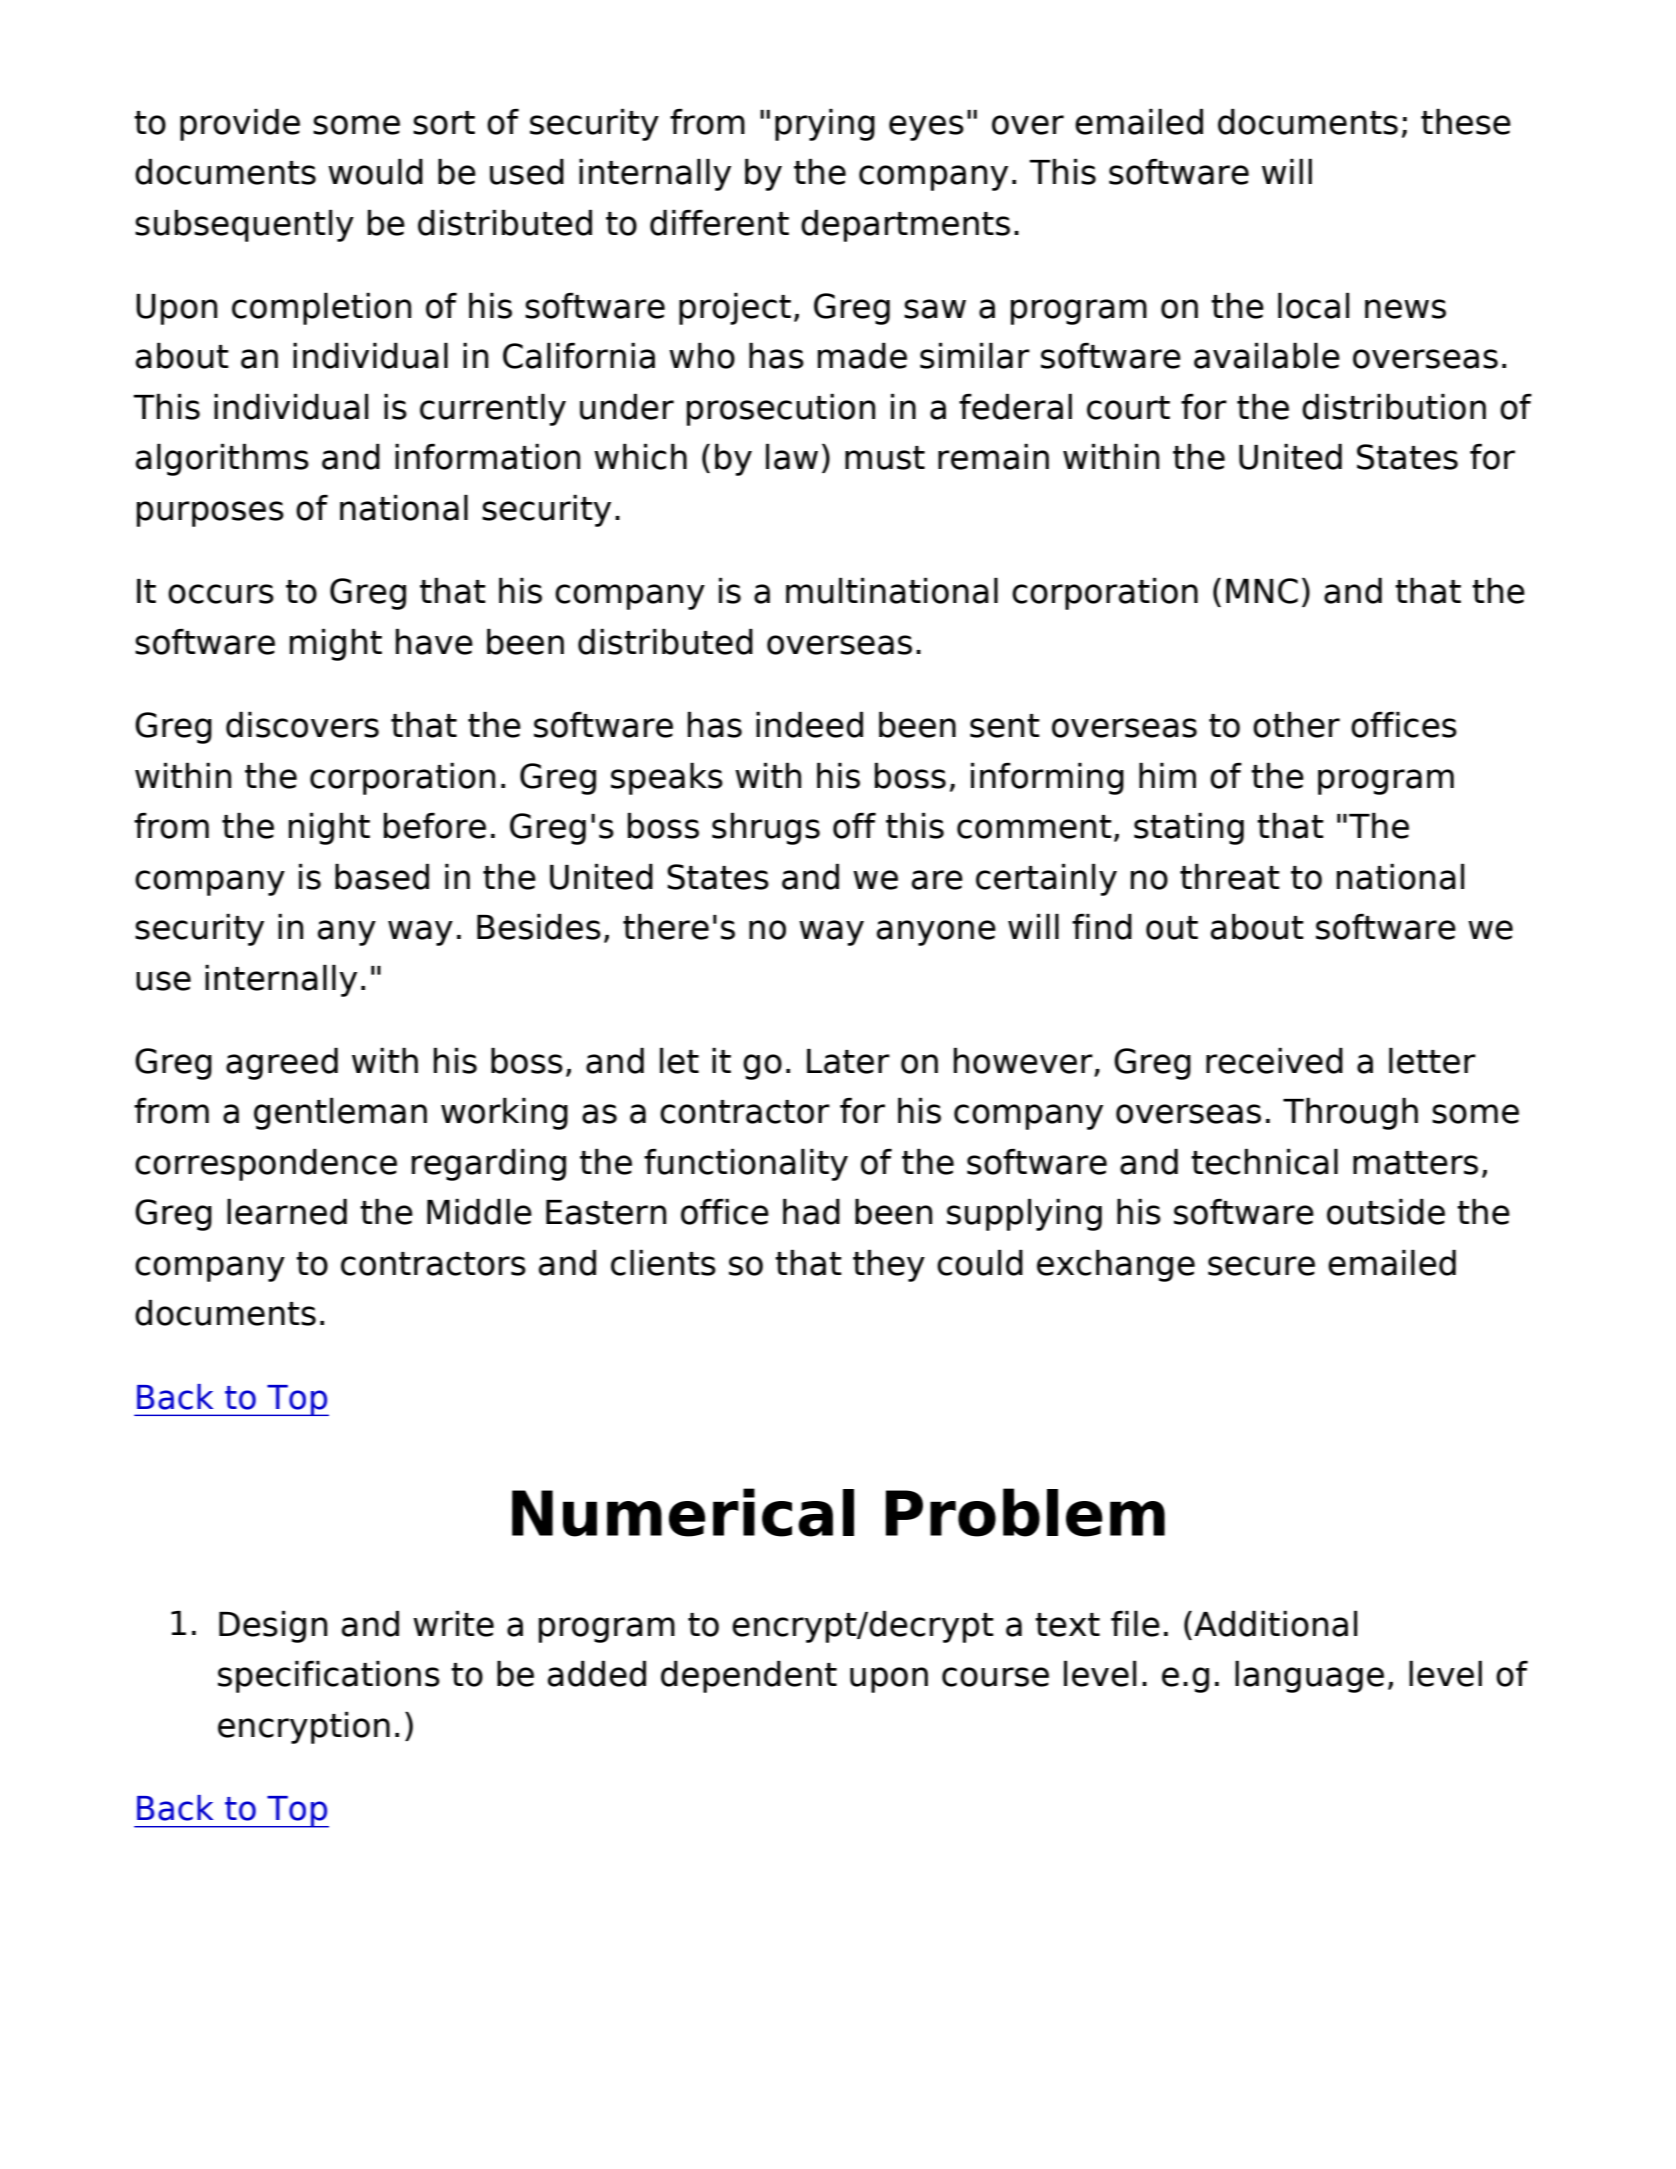  What do you see at coordinates (375, 172) in the page?
I see `would` at bounding box center [375, 172].
